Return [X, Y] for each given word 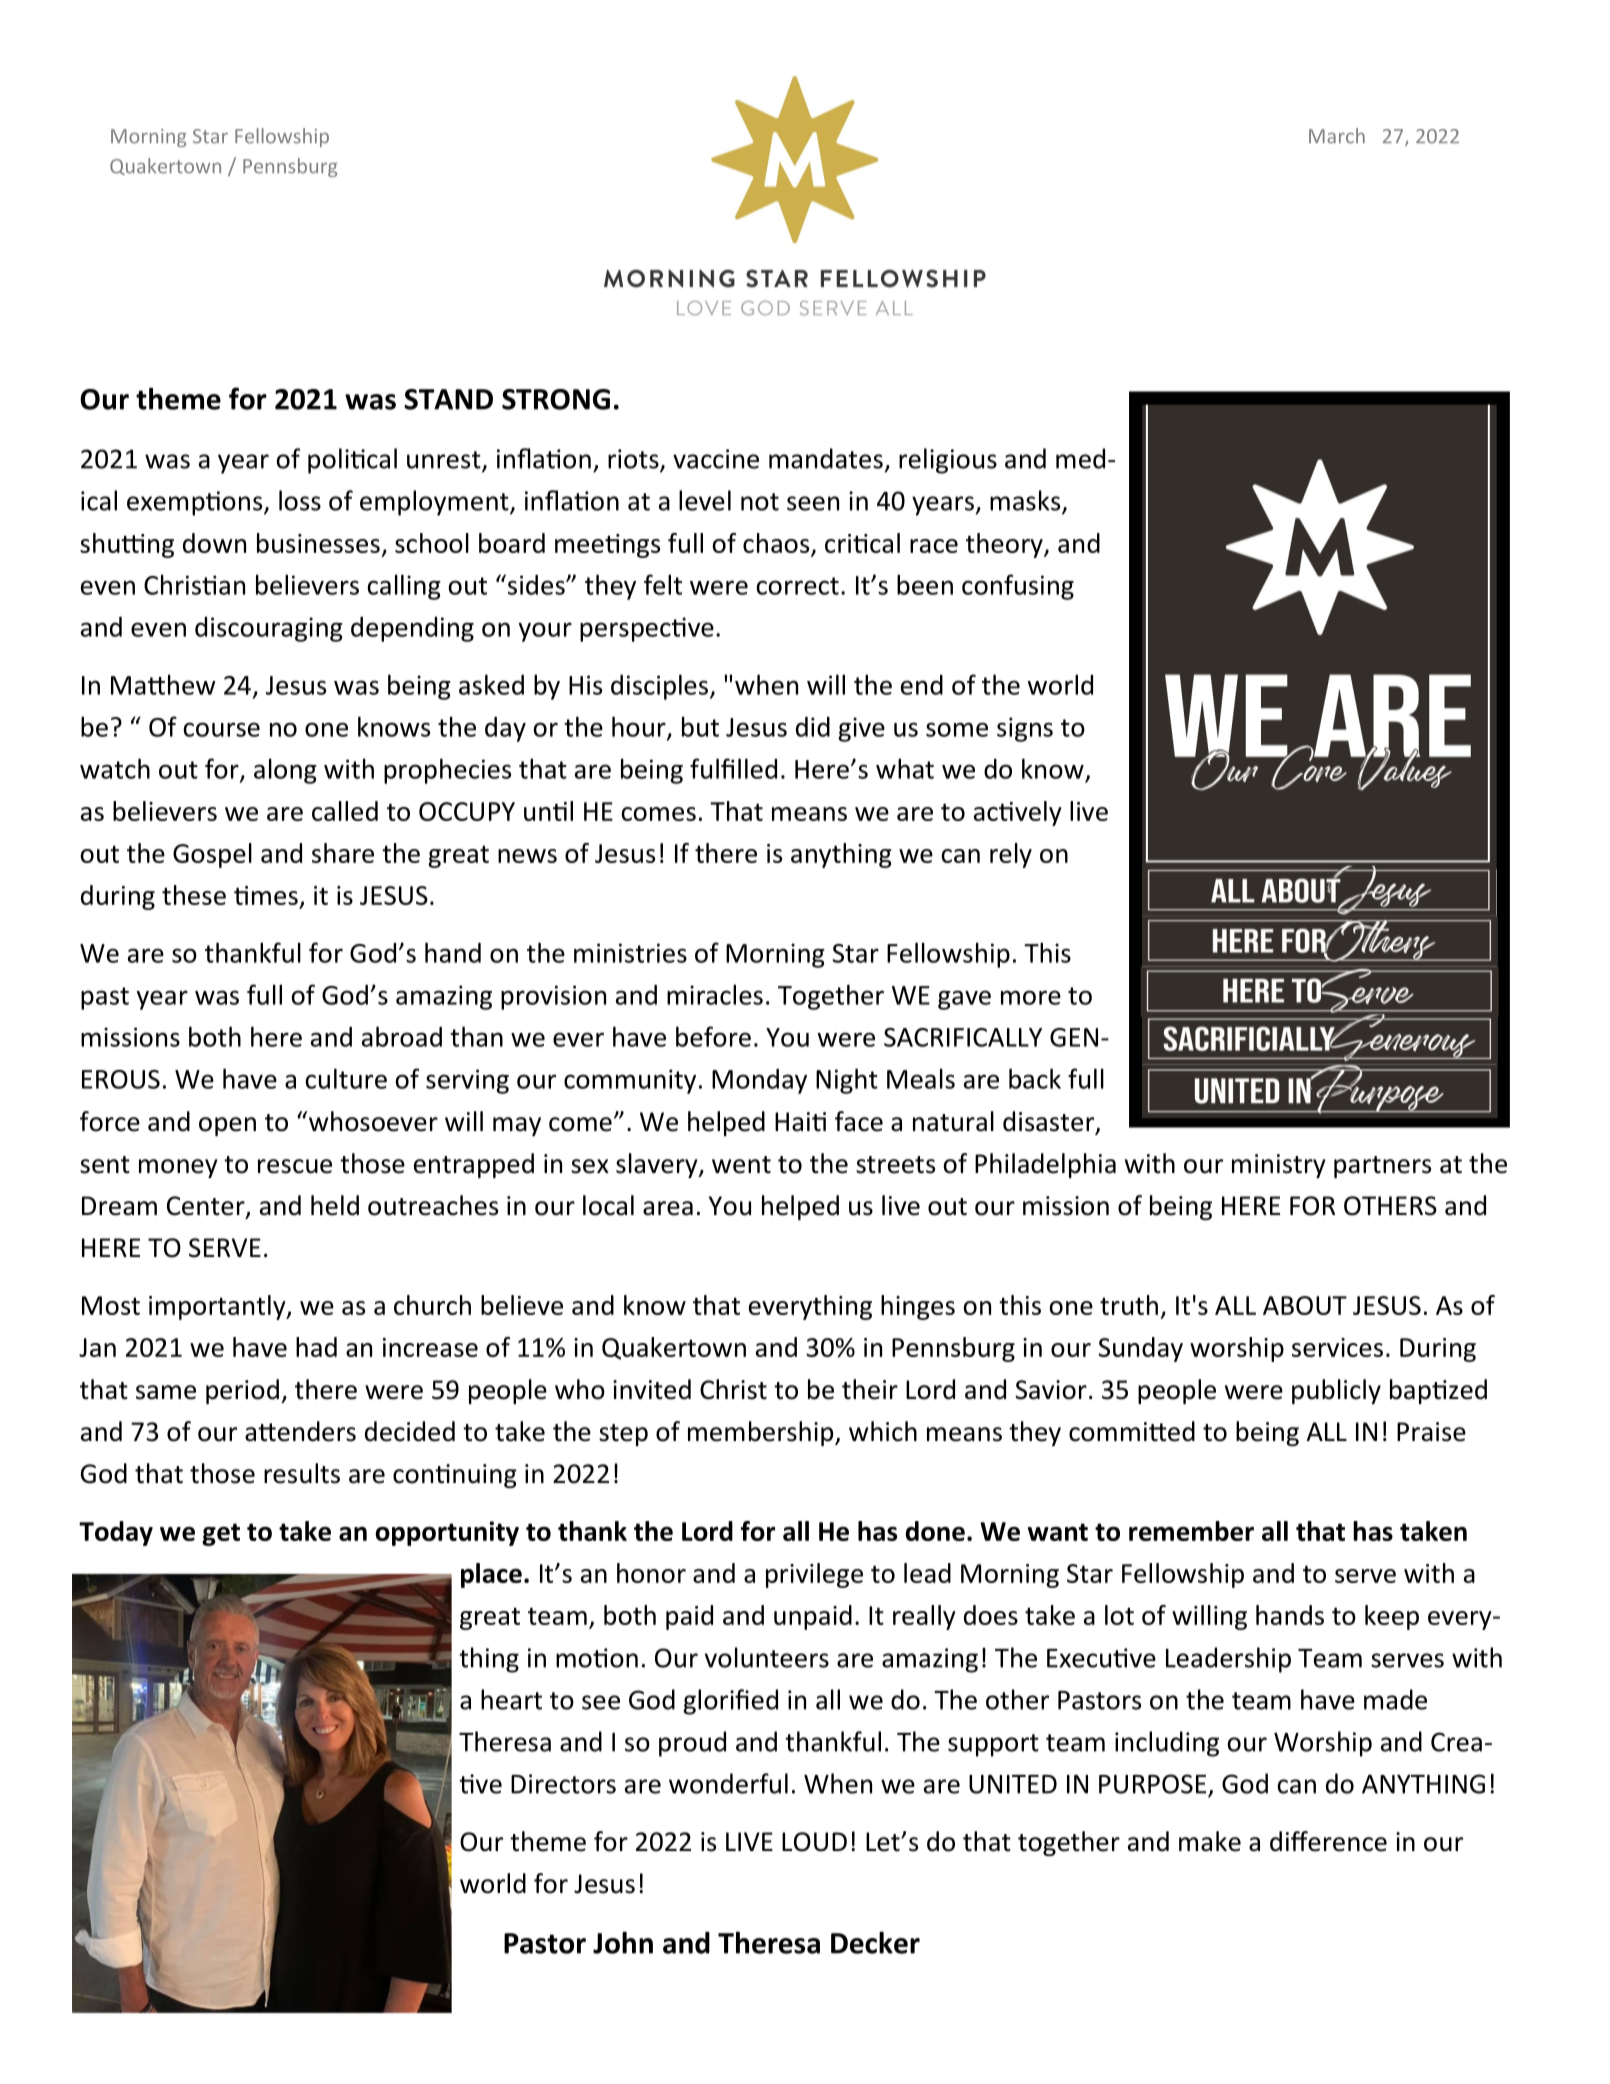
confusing [1018, 587]
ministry [1279, 1166]
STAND [448, 399]
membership [762, 1433]
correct [797, 586]
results [302, 1473]
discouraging [269, 629]
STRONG [556, 399]
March [1337, 136]
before [713, 1036]
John [623, 1942]
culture [346, 1078]
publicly [1336, 1391]
